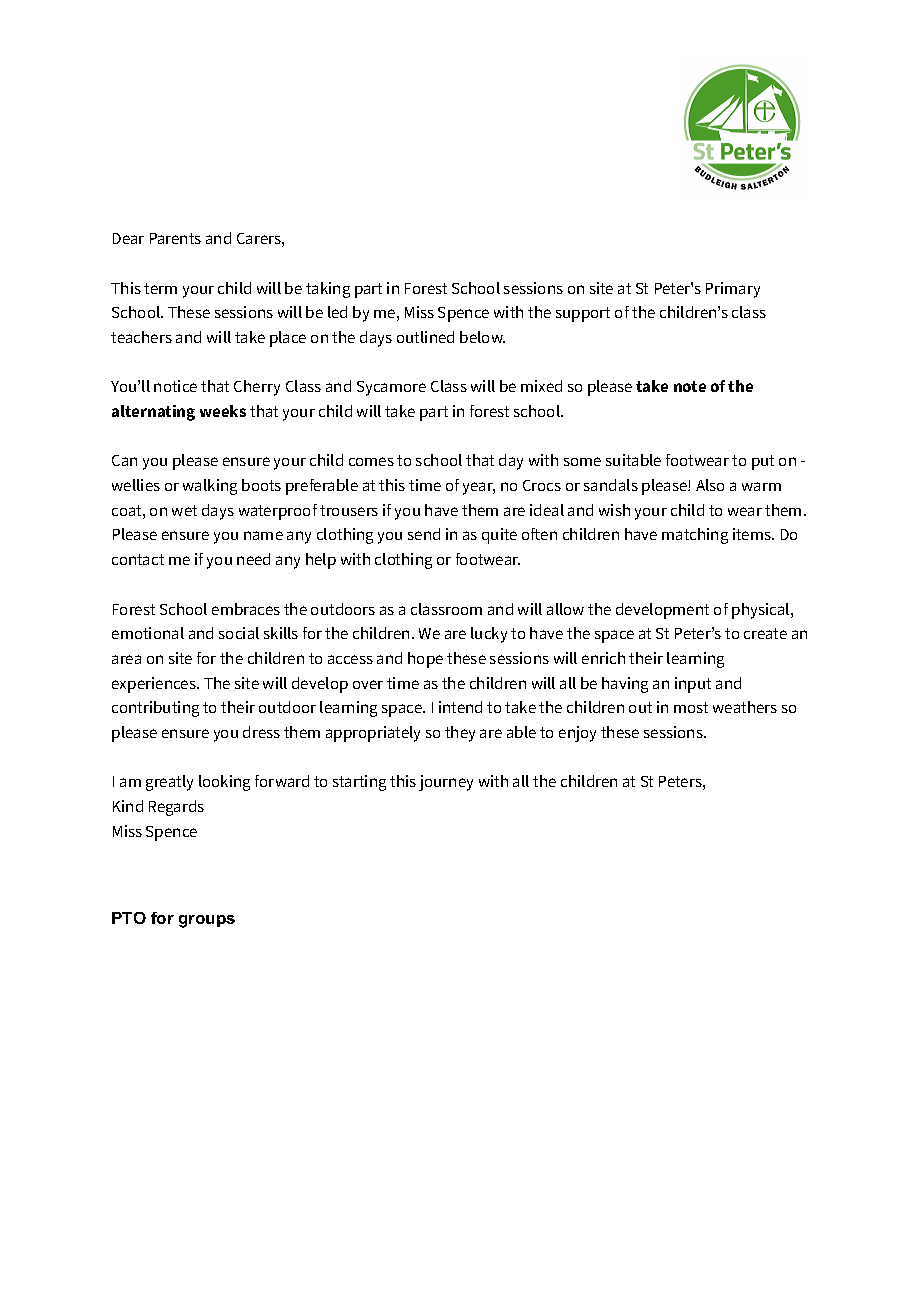 This image has height=1307, width=924. I want to click on Primary, so click(733, 290).
